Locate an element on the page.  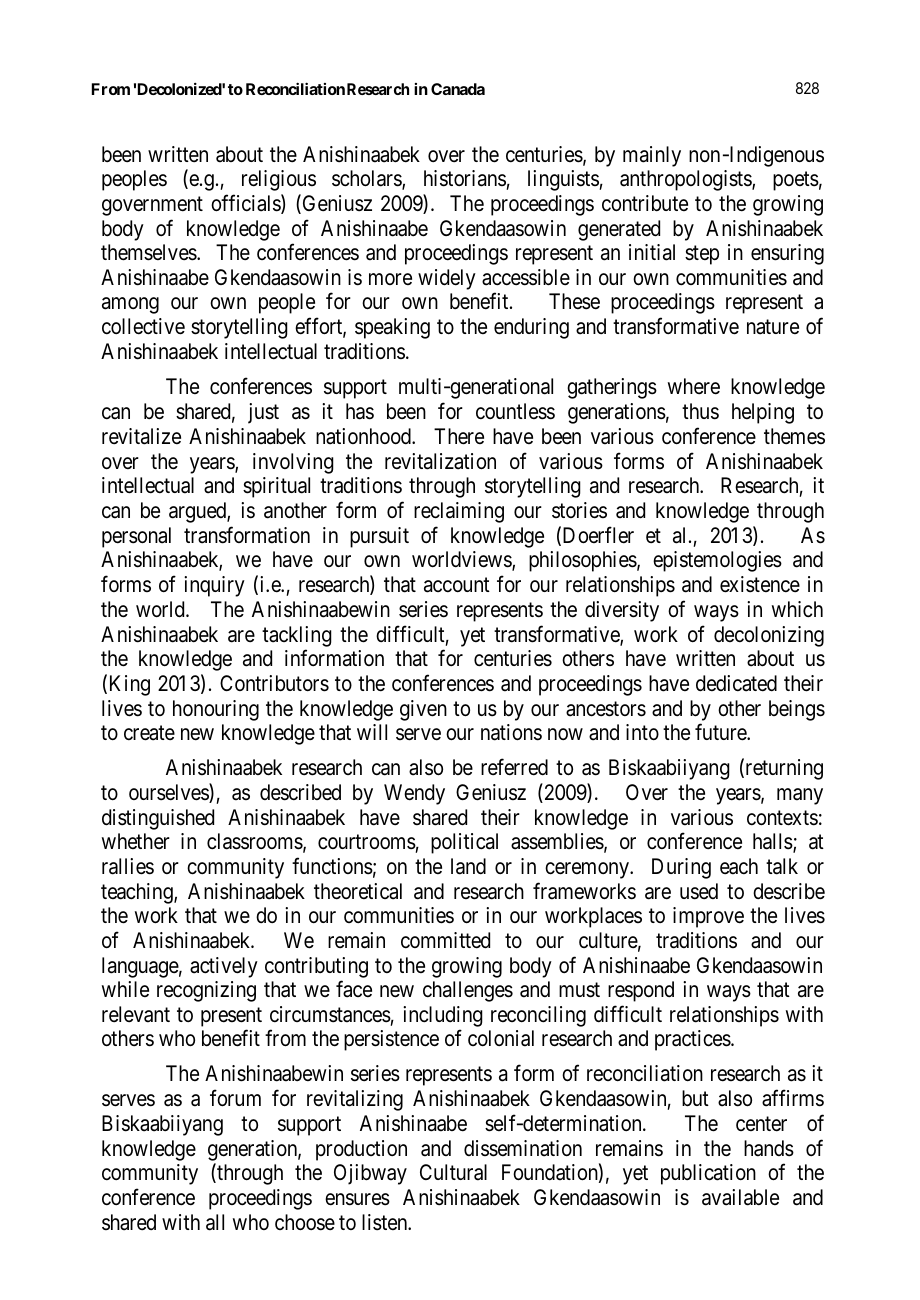
anthropologists is located at coordinates (686, 180).
